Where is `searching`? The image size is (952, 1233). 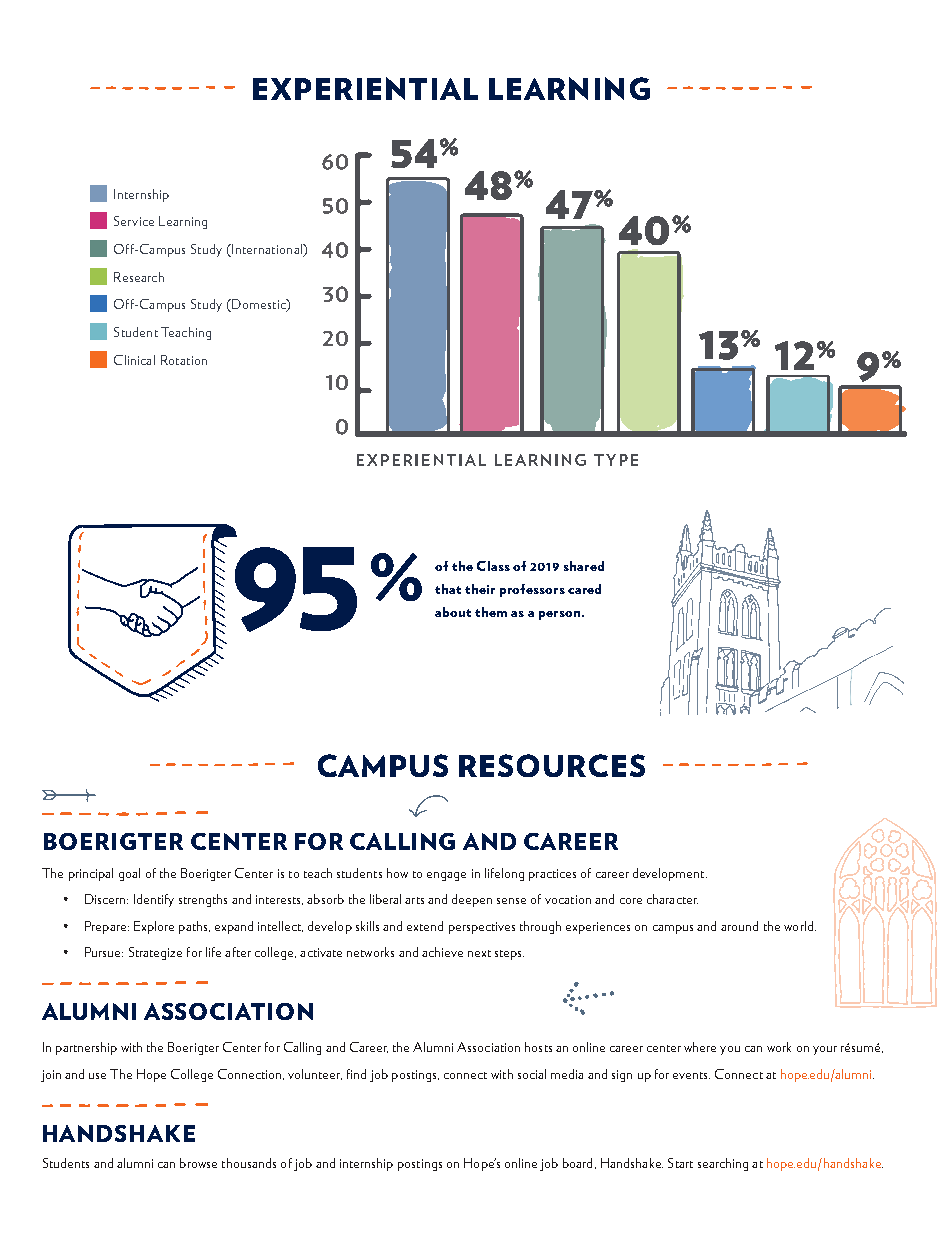 searching is located at coordinates (723, 1164).
